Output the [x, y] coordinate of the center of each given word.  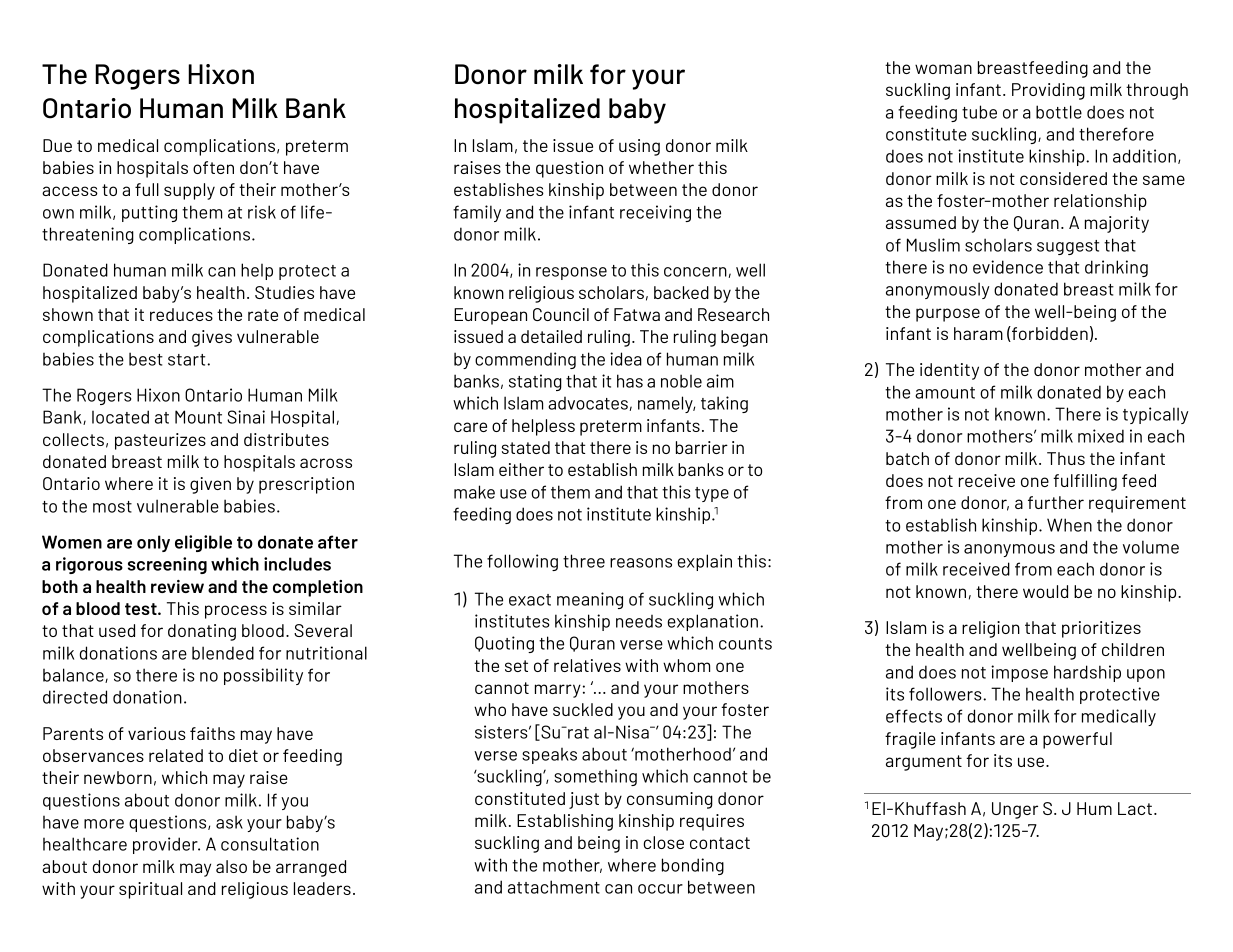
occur [660, 889]
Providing [1048, 91]
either [521, 469]
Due [57, 145]
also [231, 866]
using [639, 147]
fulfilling [1085, 482]
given [210, 485]
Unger [1015, 810]
